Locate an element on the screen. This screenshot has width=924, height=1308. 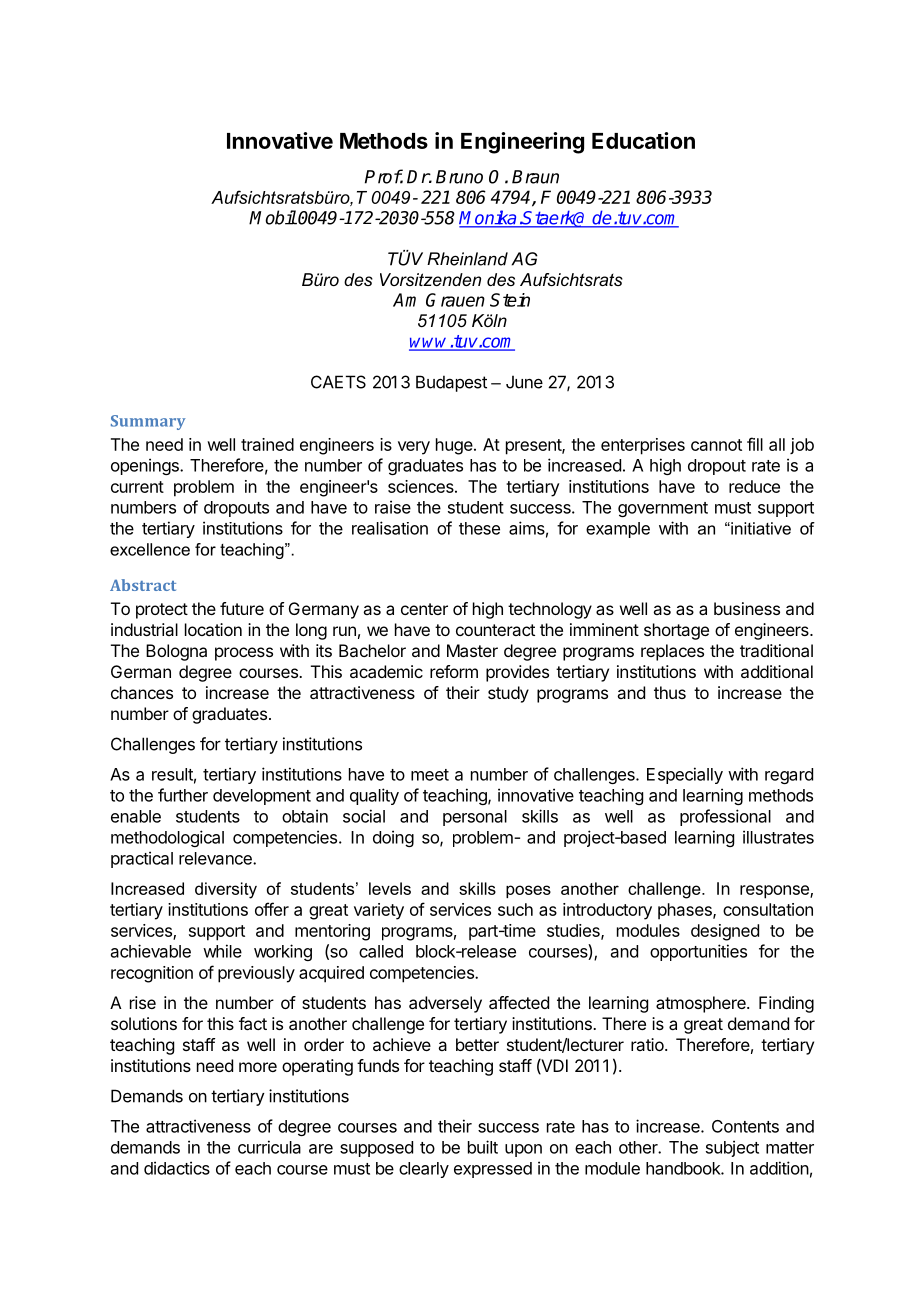
Bruno is located at coordinates (459, 177).
